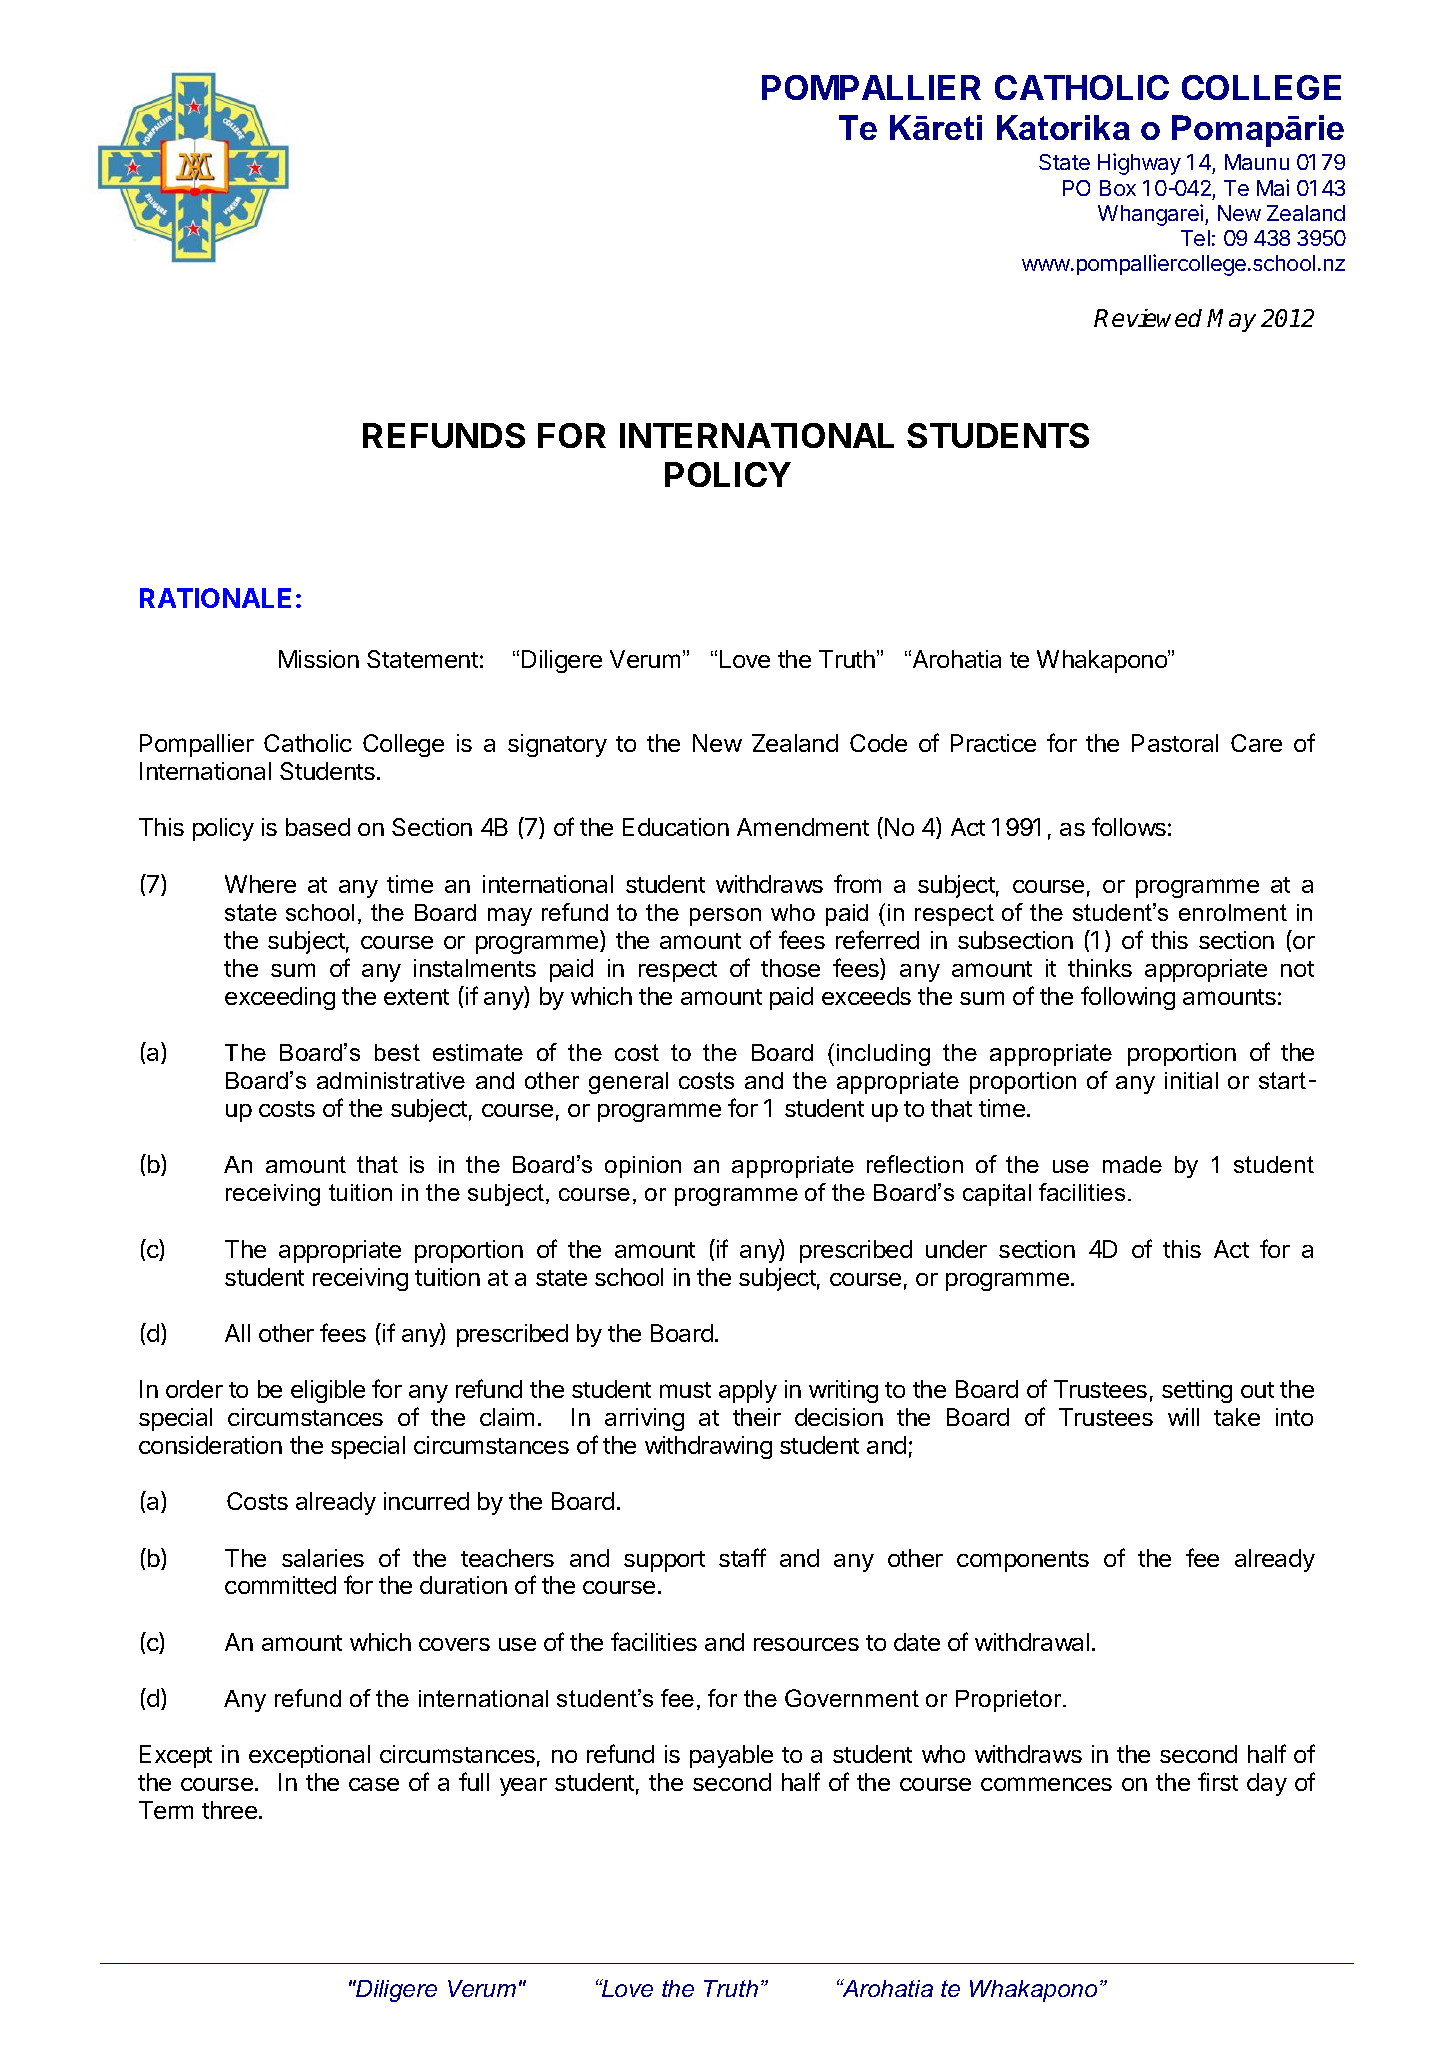 The width and height of the page is (1454, 2055). I want to click on Mission, so click(319, 659).
